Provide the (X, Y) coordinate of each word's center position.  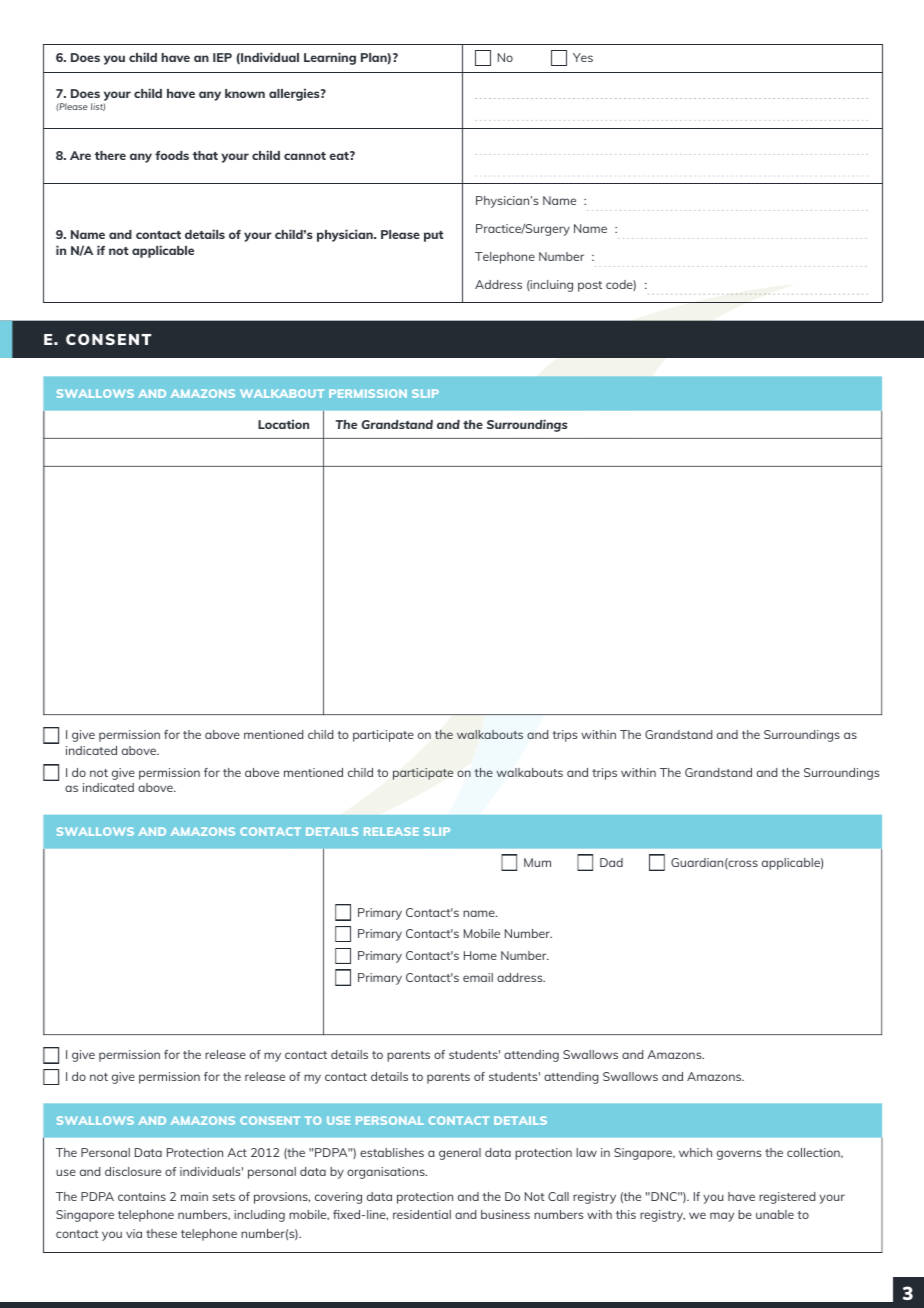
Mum (537, 862)
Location (283, 424)
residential (422, 1214)
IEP (222, 57)
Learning (330, 58)
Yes (583, 57)
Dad (611, 862)
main (194, 1196)
